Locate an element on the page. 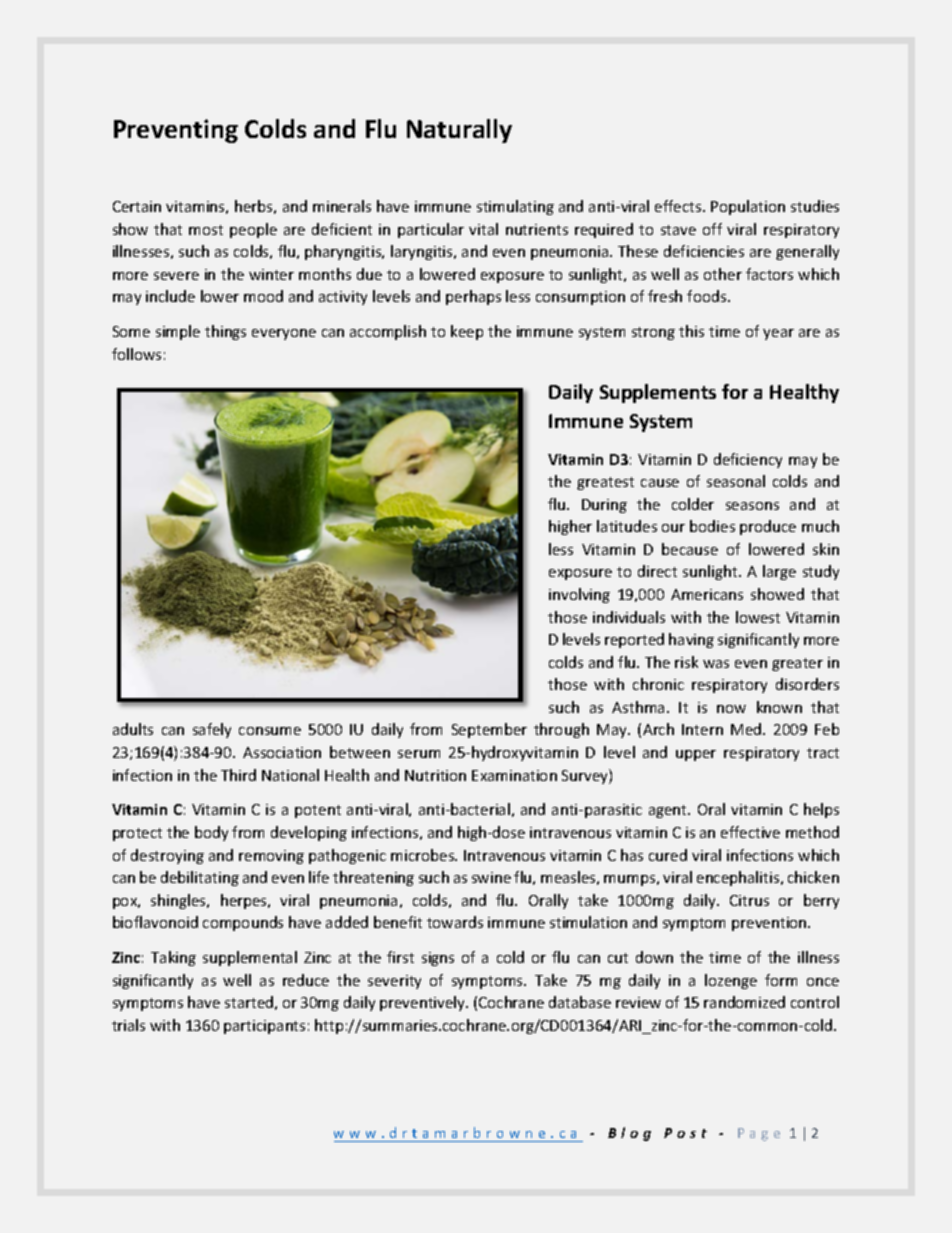  randomized is located at coordinates (744, 1002).
